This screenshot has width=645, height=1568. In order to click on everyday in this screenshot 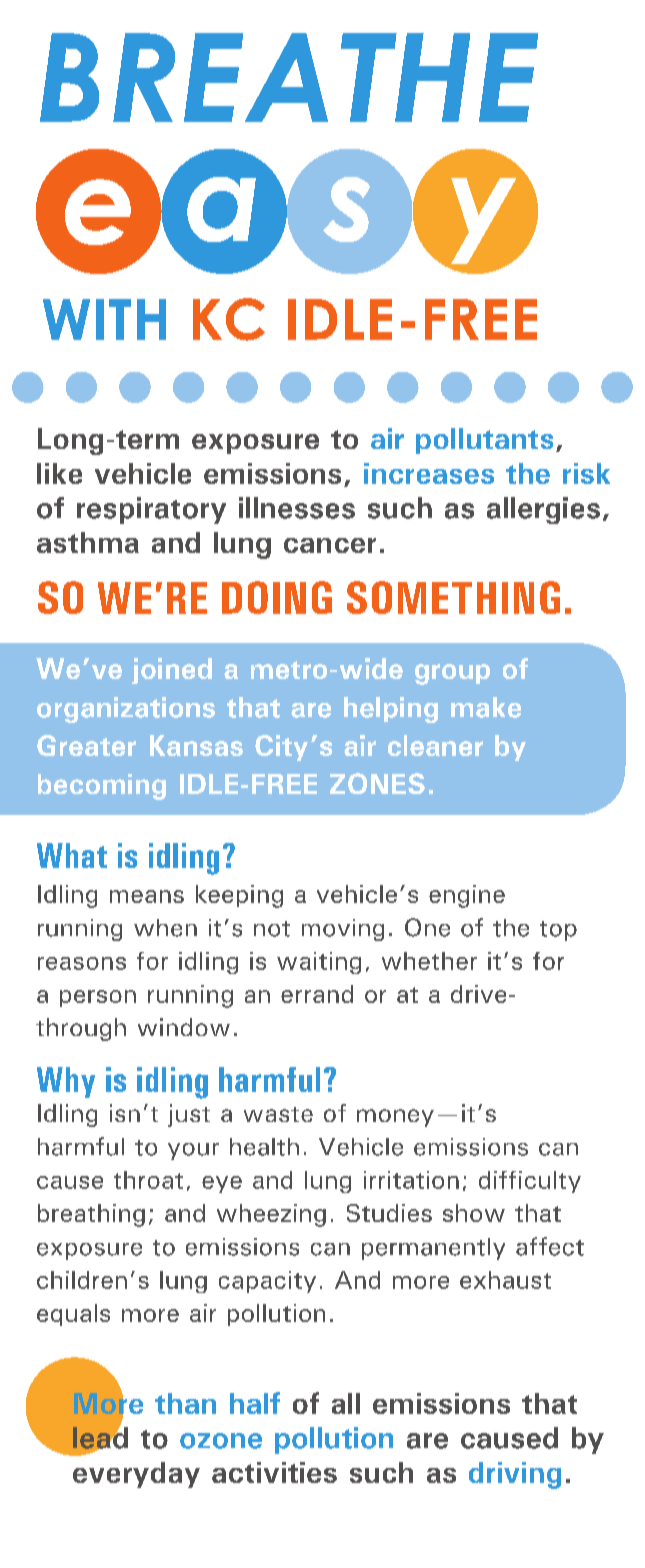, I will do `click(136, 1475)`.
